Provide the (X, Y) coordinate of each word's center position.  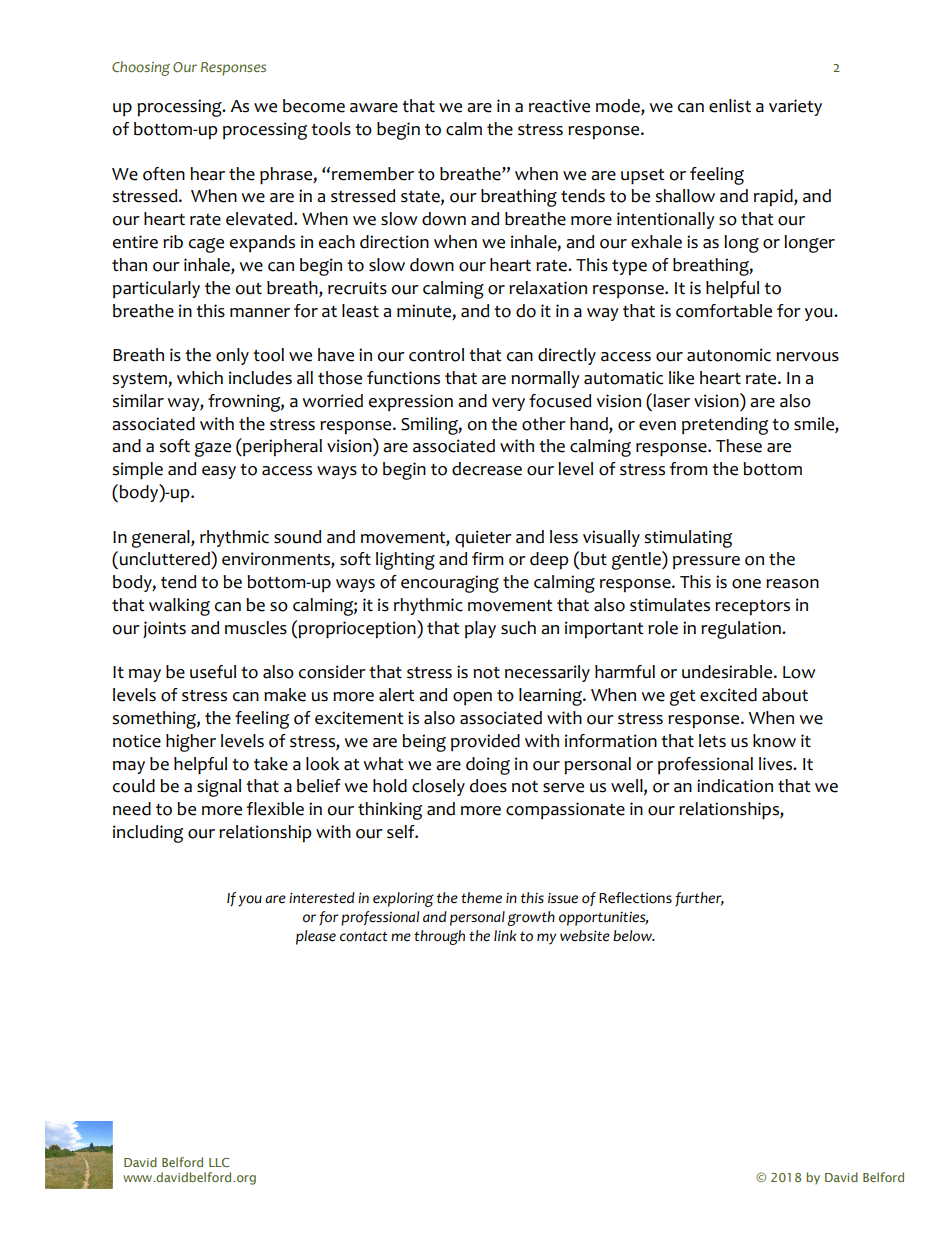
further (699, 899)
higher (191, 743)
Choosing (141, 68)
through (439, 937)
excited (728, 695)
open (472, 698)
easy (219, 472)
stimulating (688, 539)
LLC (219, 1162)
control (436, 355)
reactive (559, 106)
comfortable (724, 311)
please (316, 937)
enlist (730, 106)
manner (260, 313)
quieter (483, 538)
